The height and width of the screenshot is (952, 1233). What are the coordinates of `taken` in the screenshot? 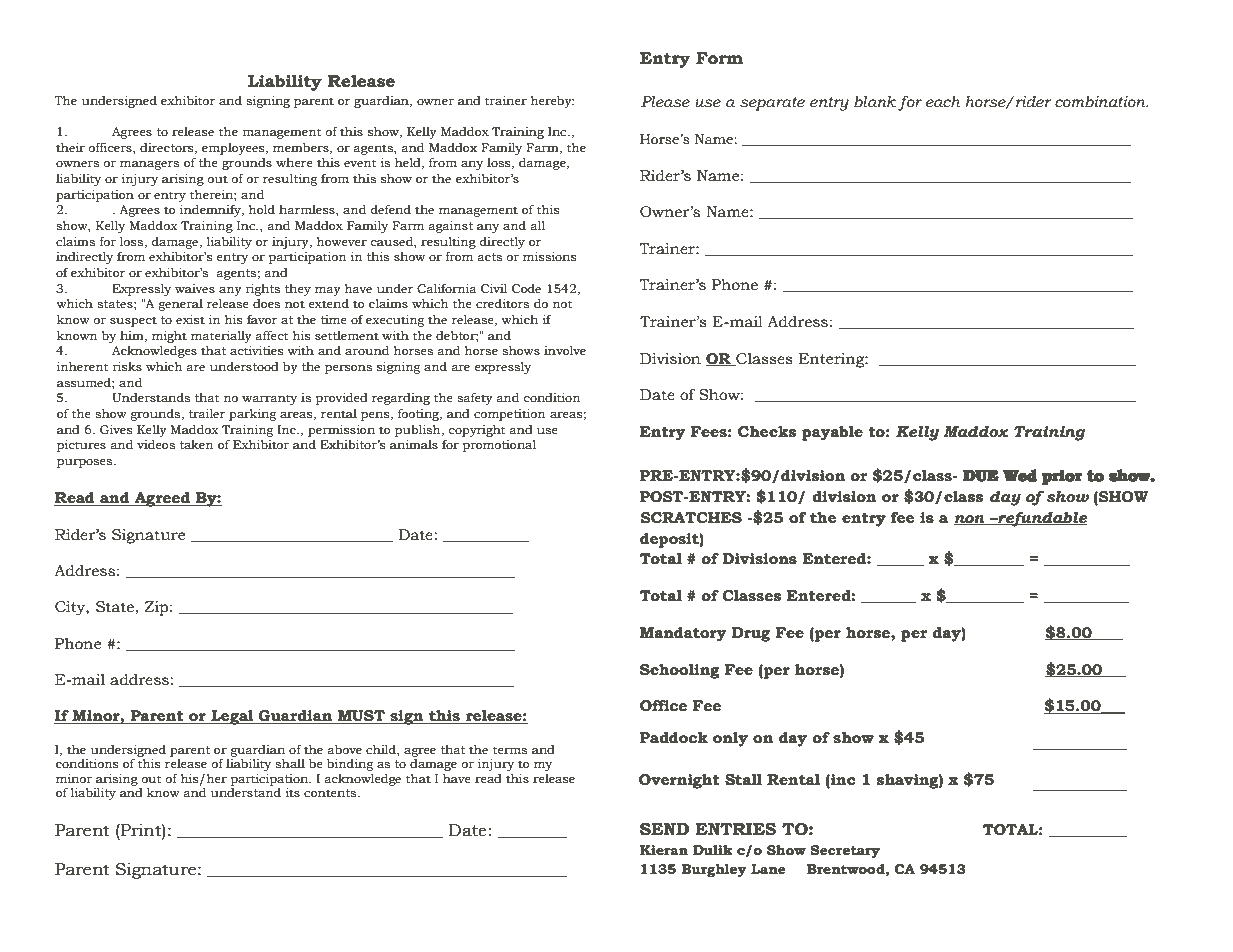 It's located at (196, 444).
